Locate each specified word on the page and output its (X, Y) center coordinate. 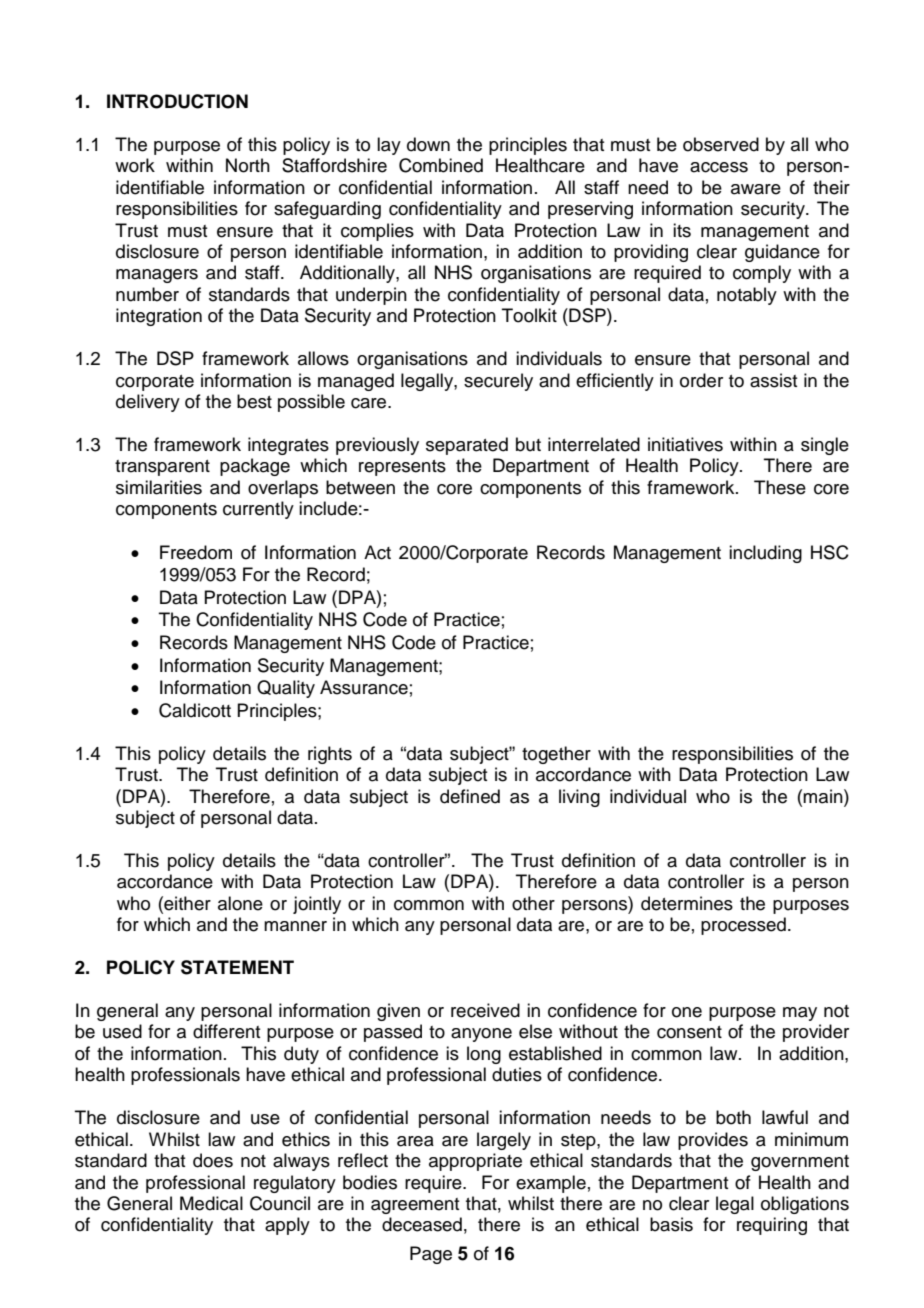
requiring (772, 1226)
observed (721, 144)
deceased (422, 1224)
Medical (211, 1203)
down (428, 144)
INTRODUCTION (177, 101)
